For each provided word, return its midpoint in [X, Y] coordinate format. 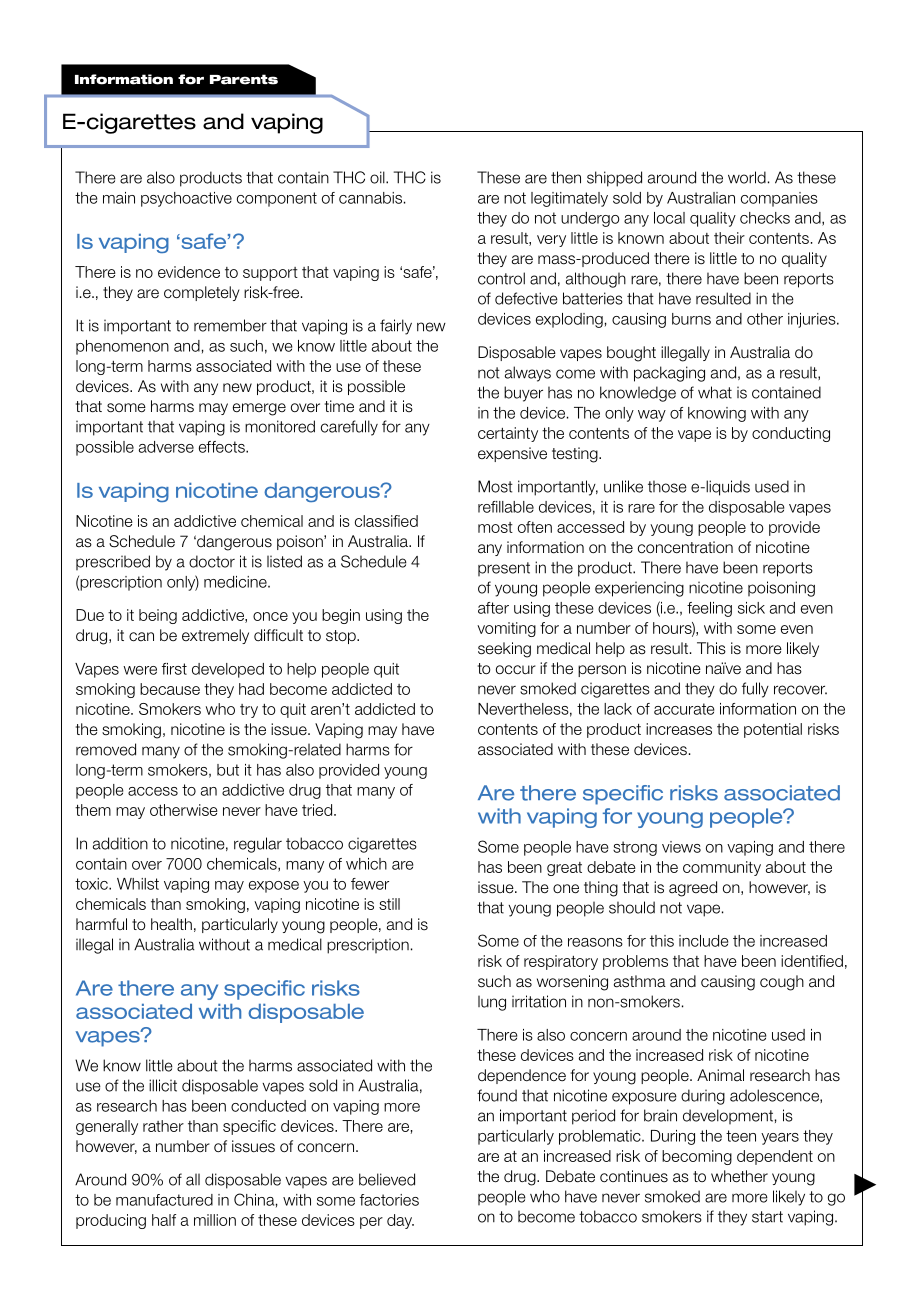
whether [739, 1176]
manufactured [164, 1200]
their [729, 238]
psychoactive [186, 199]
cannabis [370, 198]
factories [389, 1200]
